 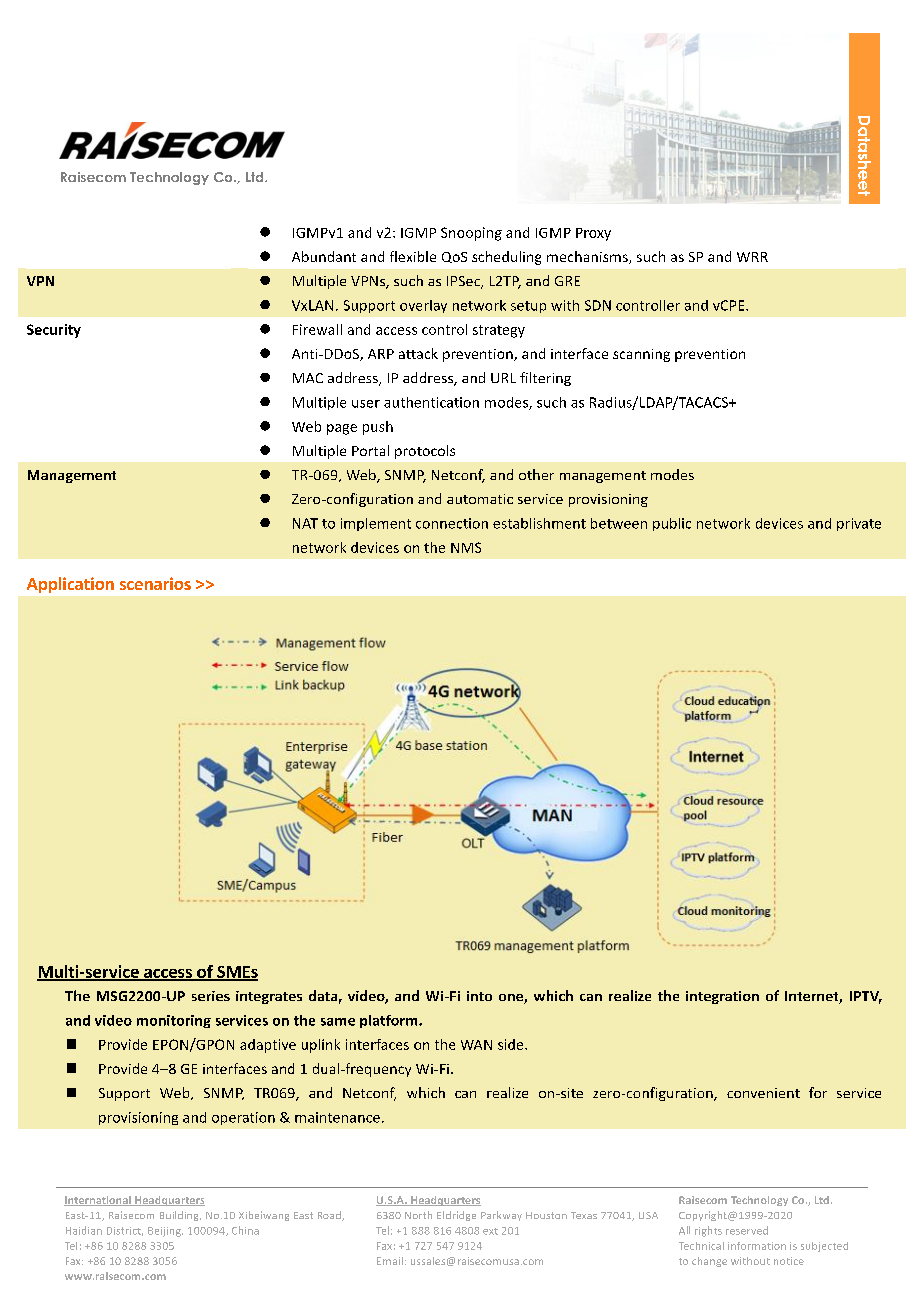 I want to click on Application, so click(x=70, y=585).
